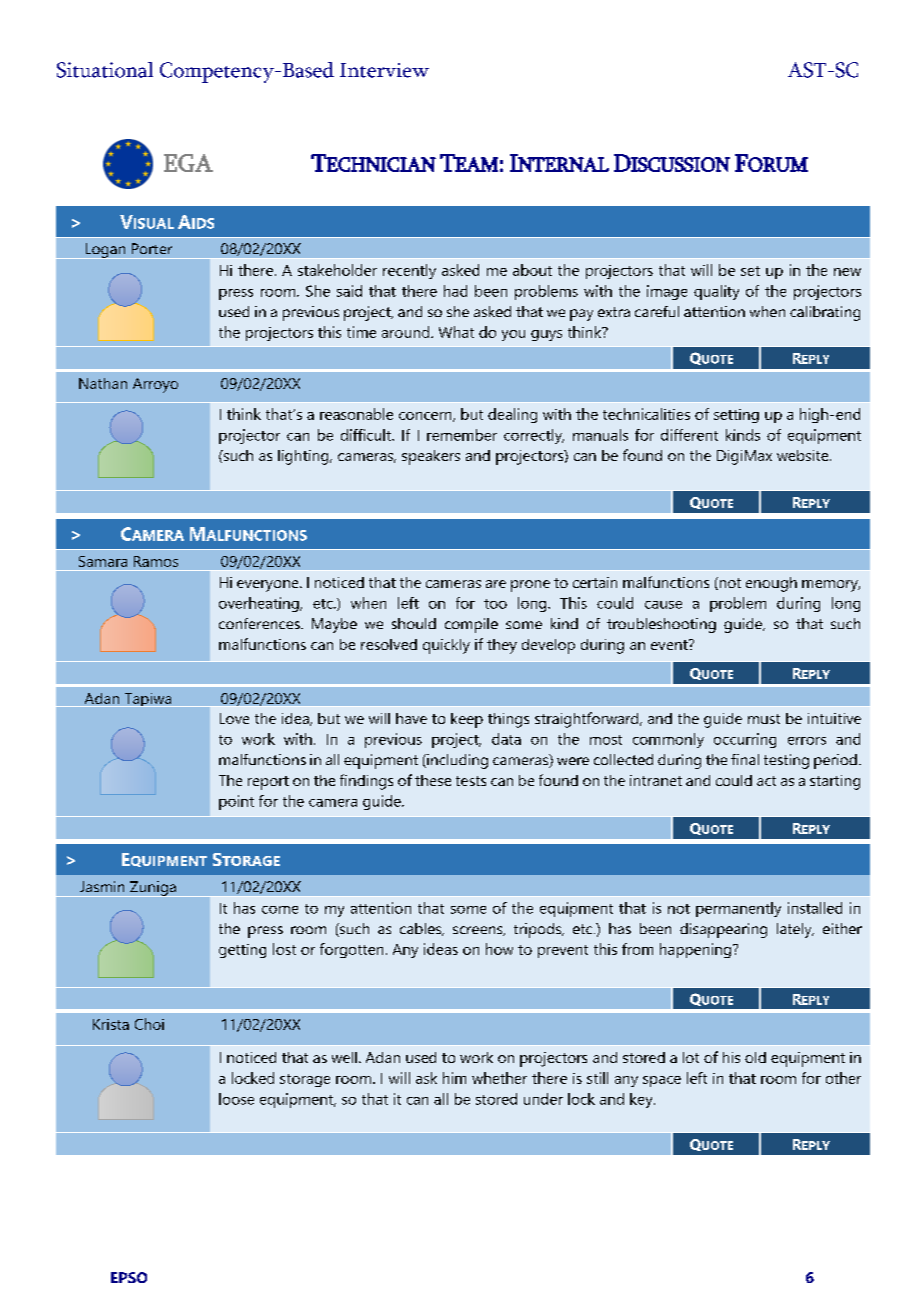  Describe the element at coordinates (467, 720) in the screenshot. I see `keep` at that location.
